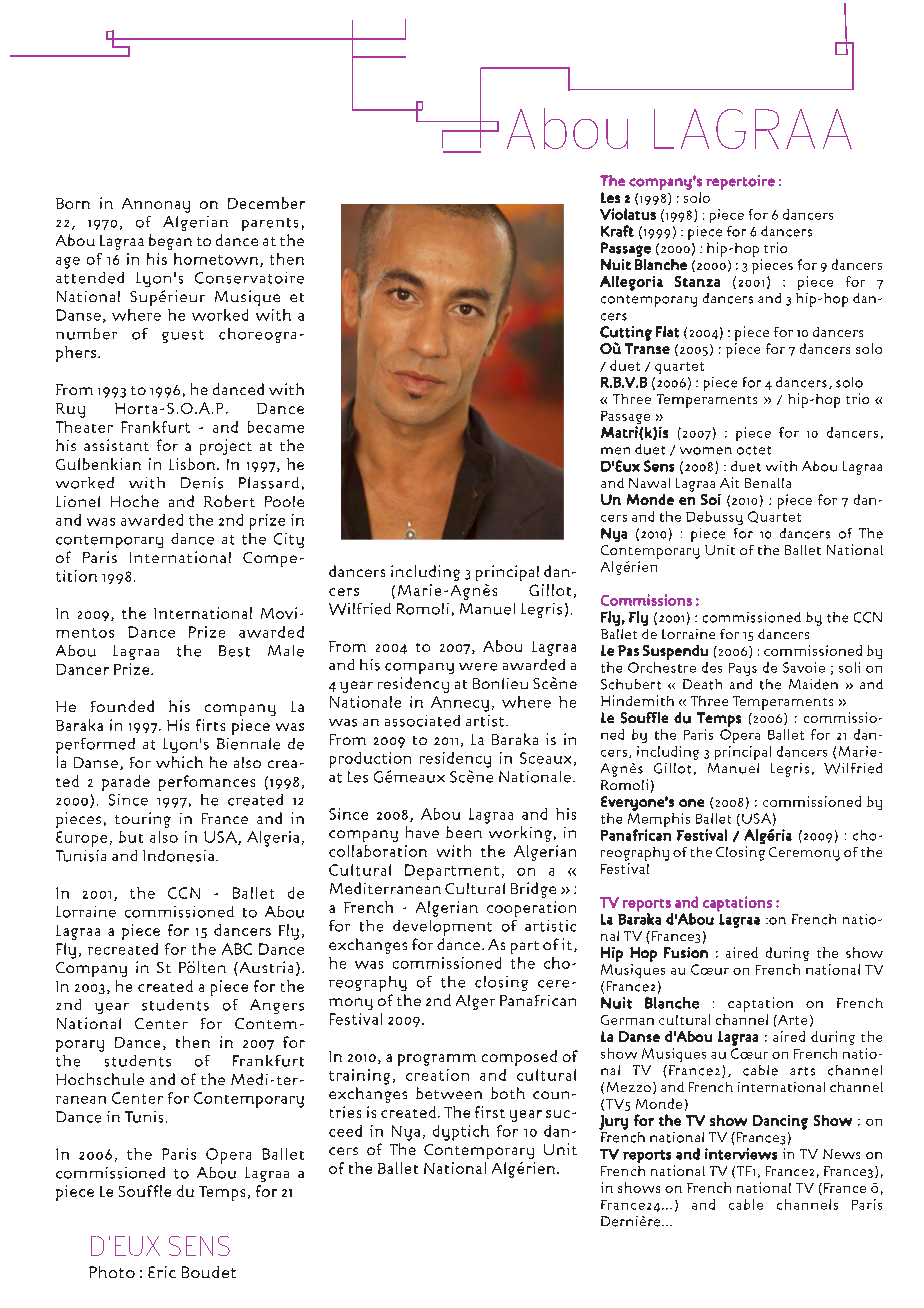 Image resolution: width=924 pixels, height=1308 pixels. Describe the element at coordinates (422, 721) in the screenshot. I see `associated` at that location.
